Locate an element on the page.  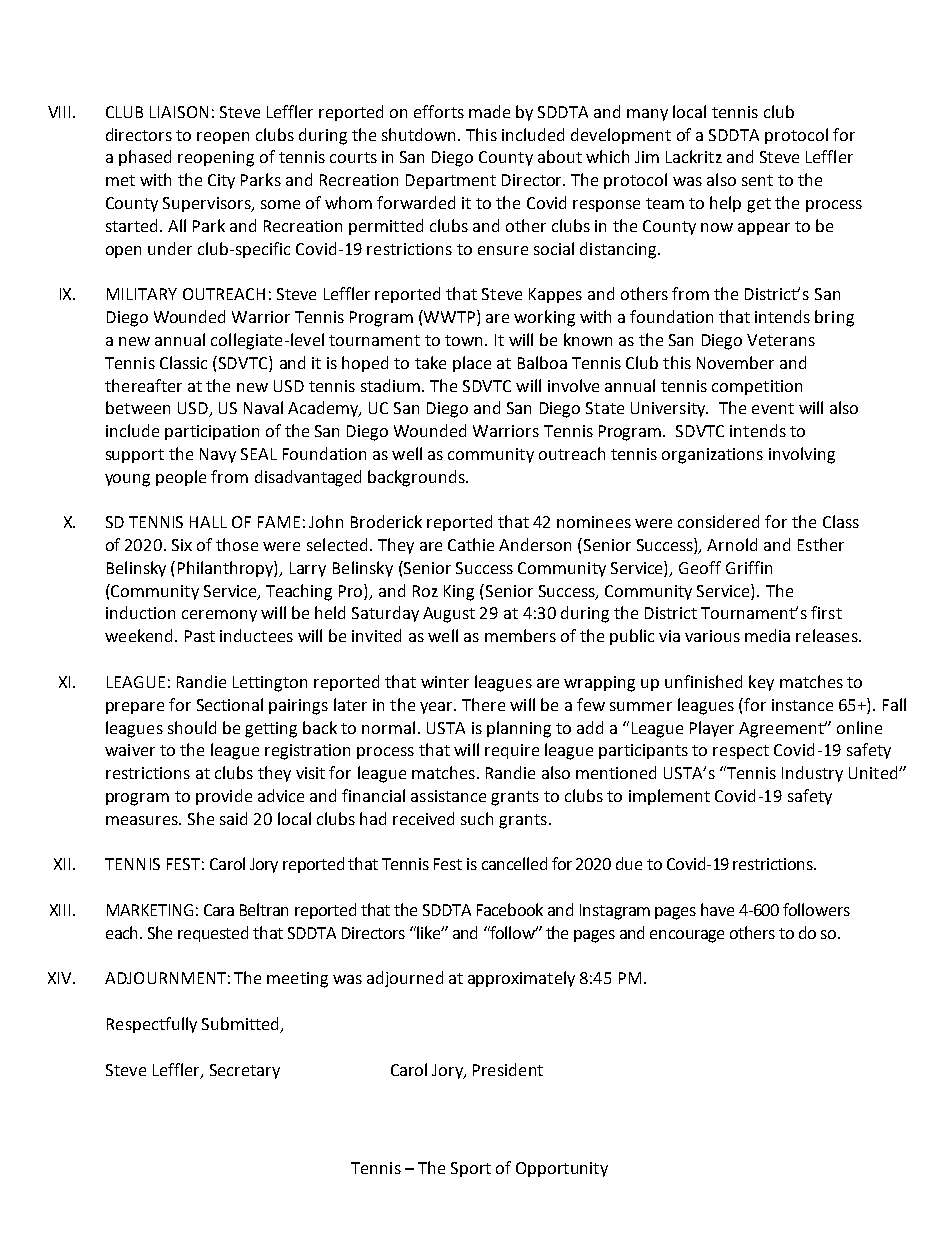
weekend is located at coordinates (138, 635).
